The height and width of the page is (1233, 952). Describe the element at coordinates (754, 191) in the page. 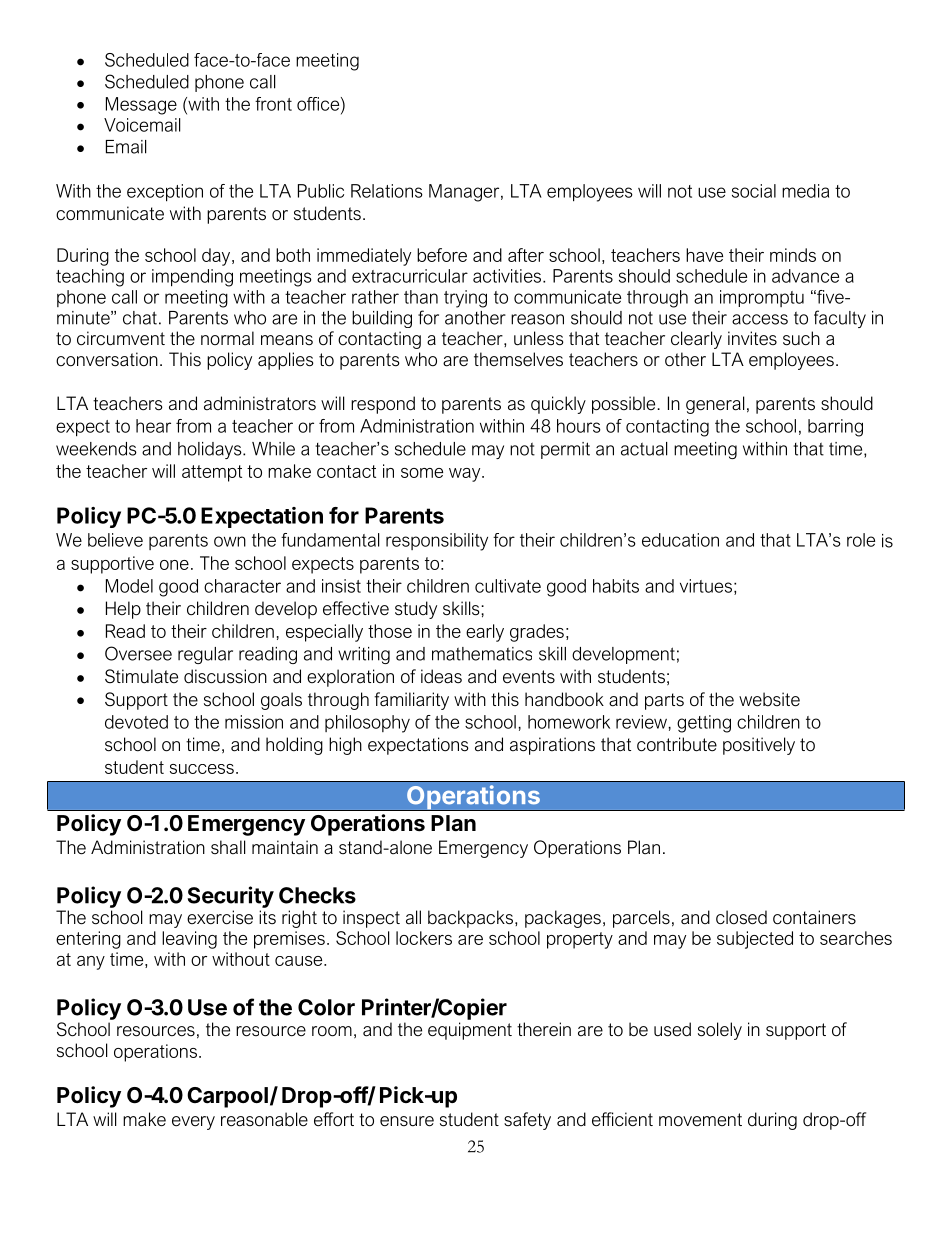

I see `social` at that location.
